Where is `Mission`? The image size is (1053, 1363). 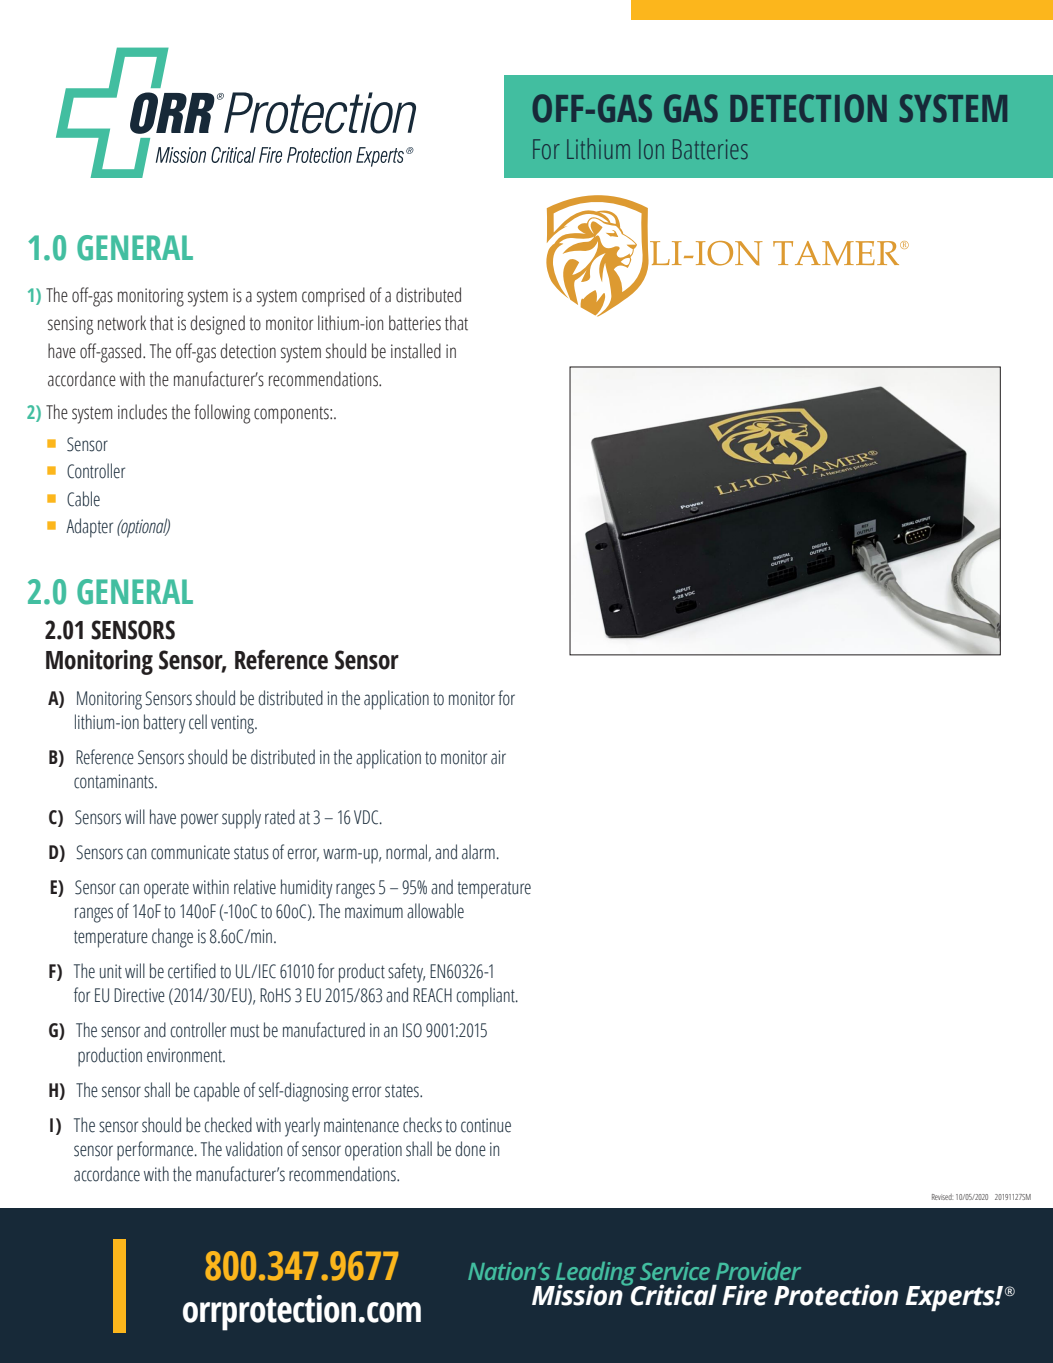 Mission is located at coordinates (578, 1294).
